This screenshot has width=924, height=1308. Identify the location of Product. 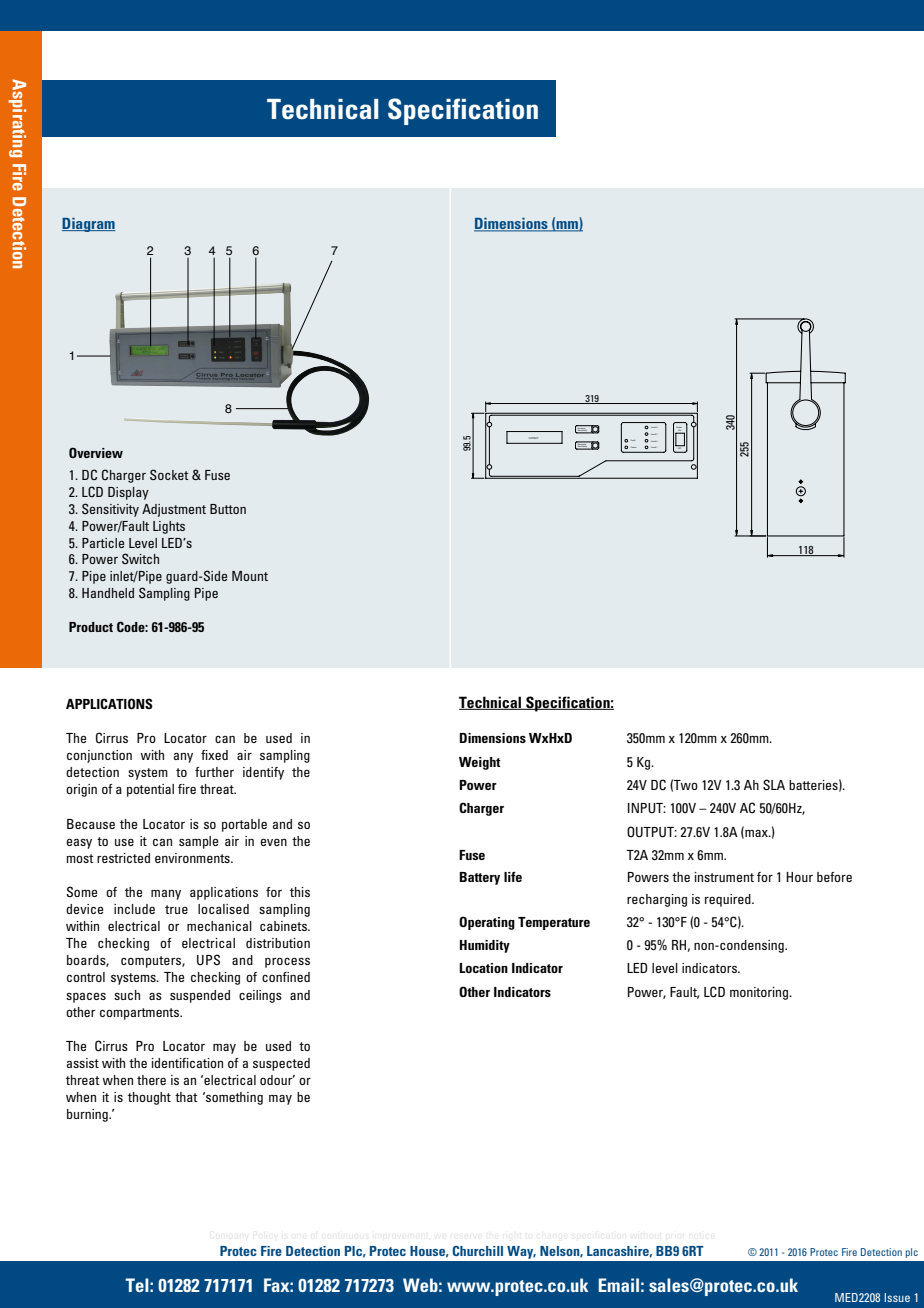
(91, 627).
